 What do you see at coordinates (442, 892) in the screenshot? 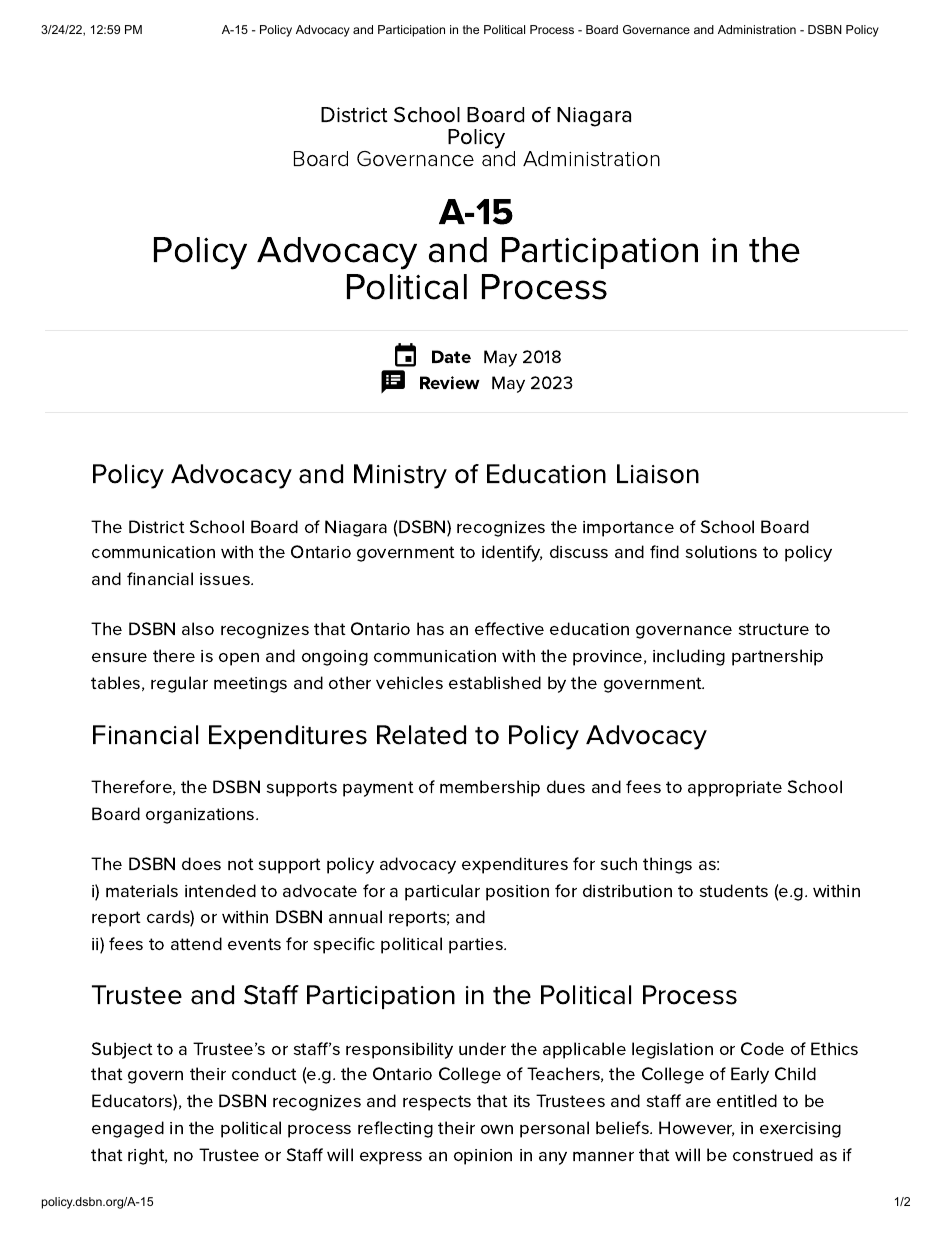
I see `particular` at bounding box center [442, 892].
